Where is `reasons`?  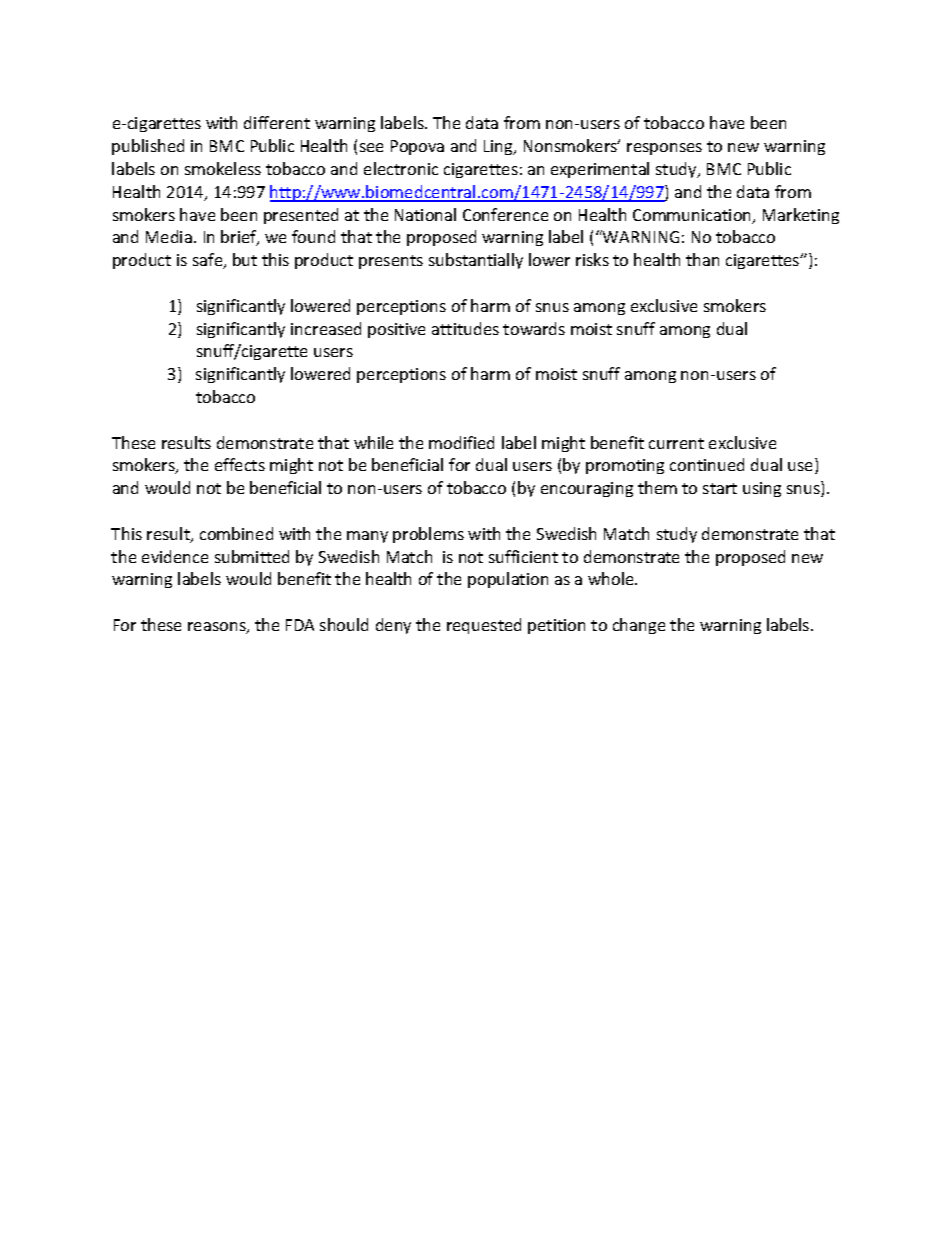 reasons is located at coordinates (218, 628).
